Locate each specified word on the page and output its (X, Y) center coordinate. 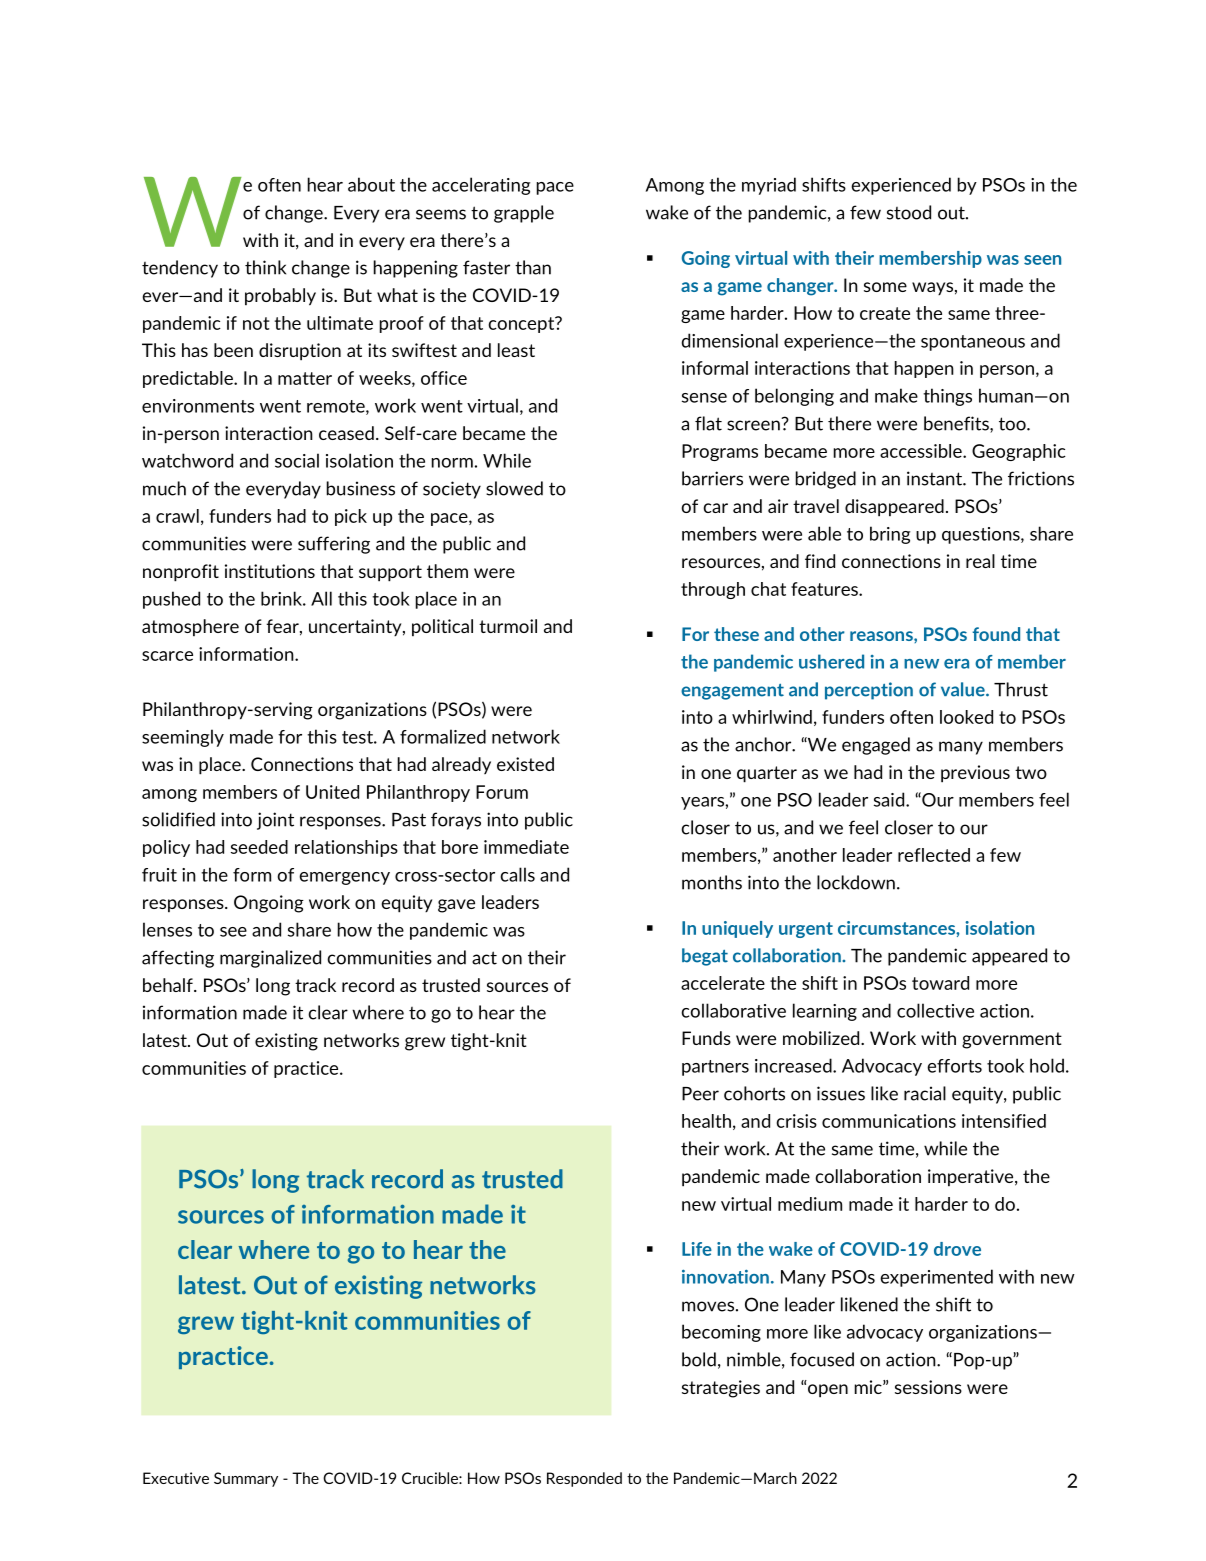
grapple (524, 214)
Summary (246, 1479)
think (265, 267)
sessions (928, 1387)
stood (909, 212)
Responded (584, 1479)
